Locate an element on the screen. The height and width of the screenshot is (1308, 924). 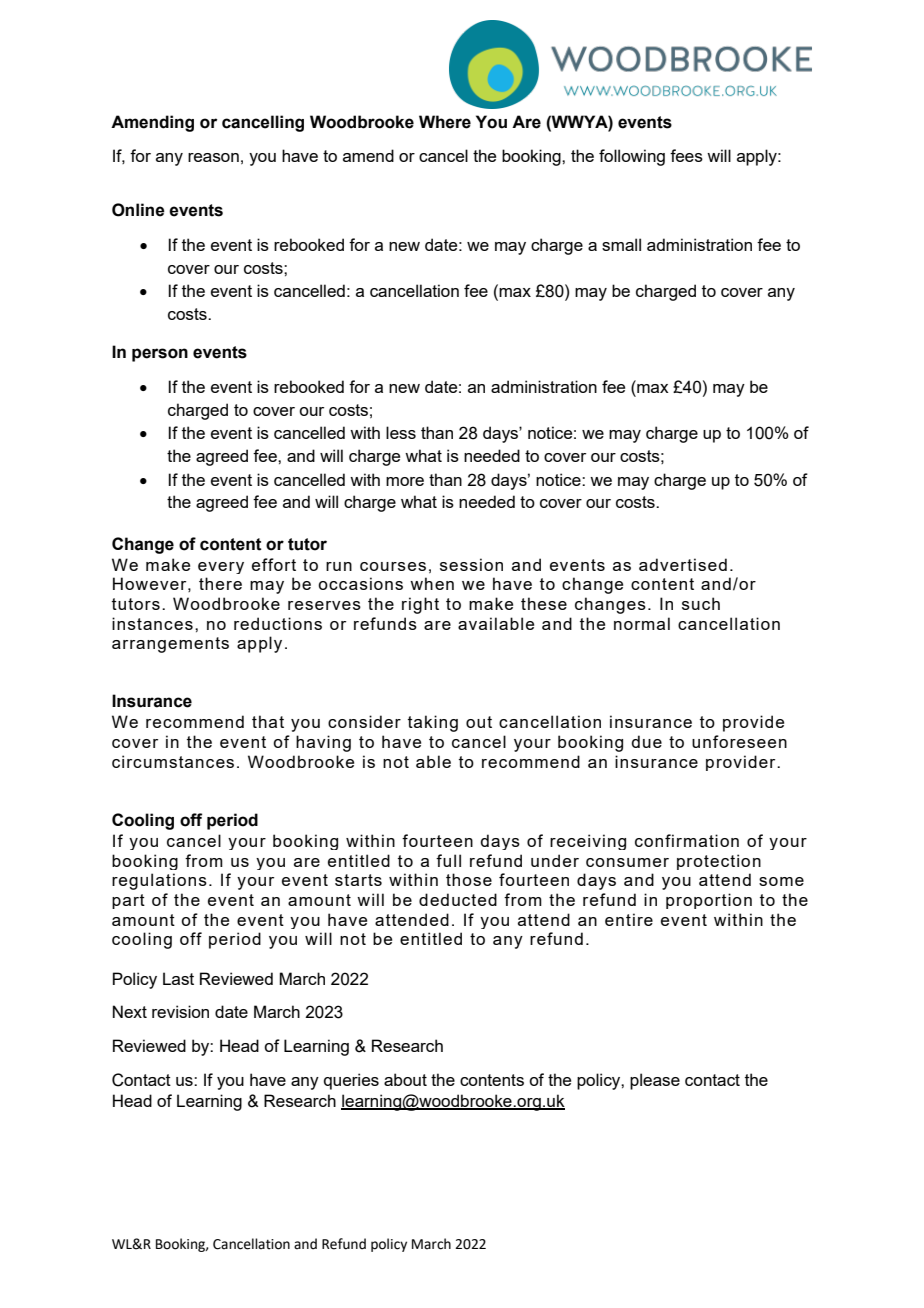
reason is located at coordinates (213, 157).
